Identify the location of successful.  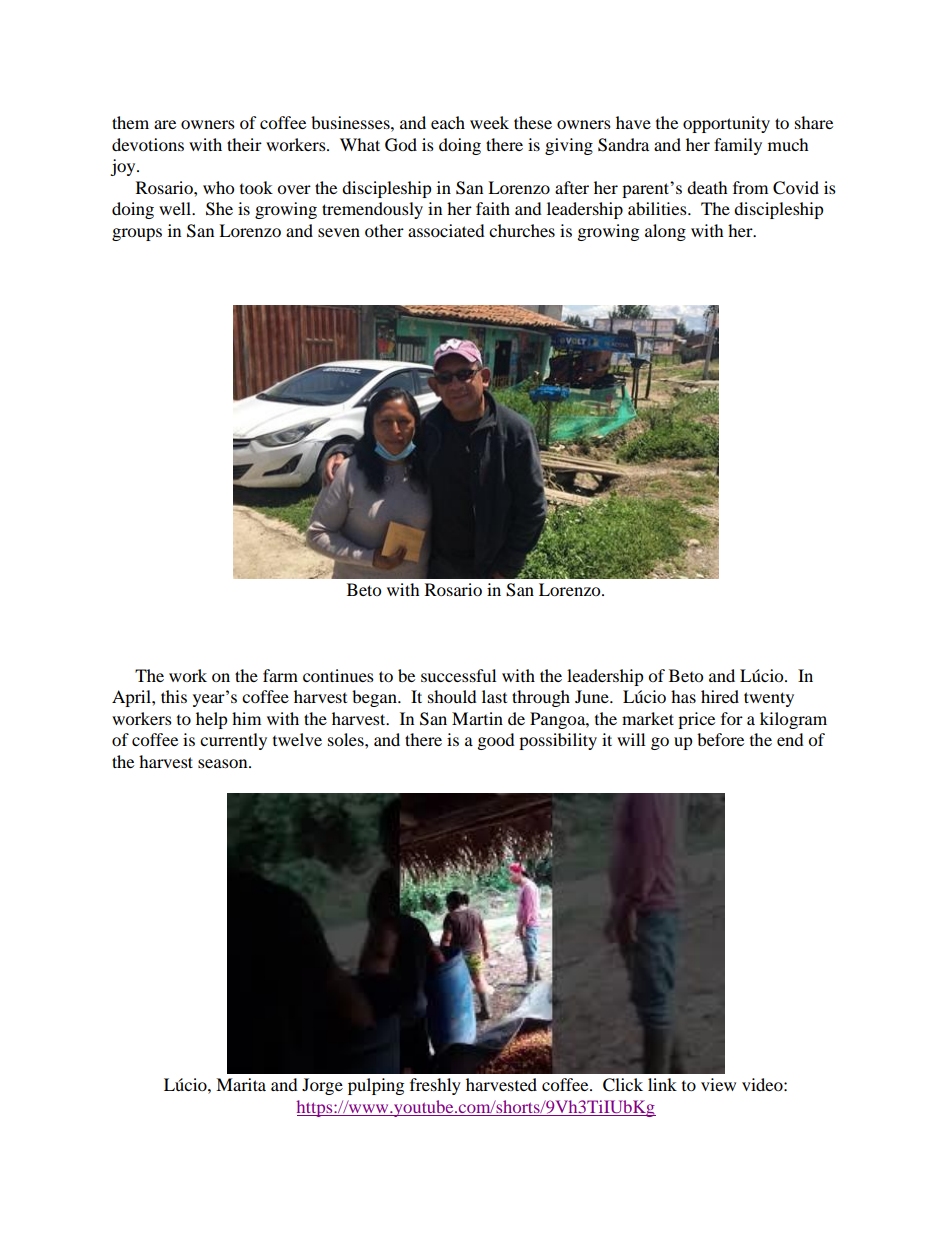
(458, 675).
